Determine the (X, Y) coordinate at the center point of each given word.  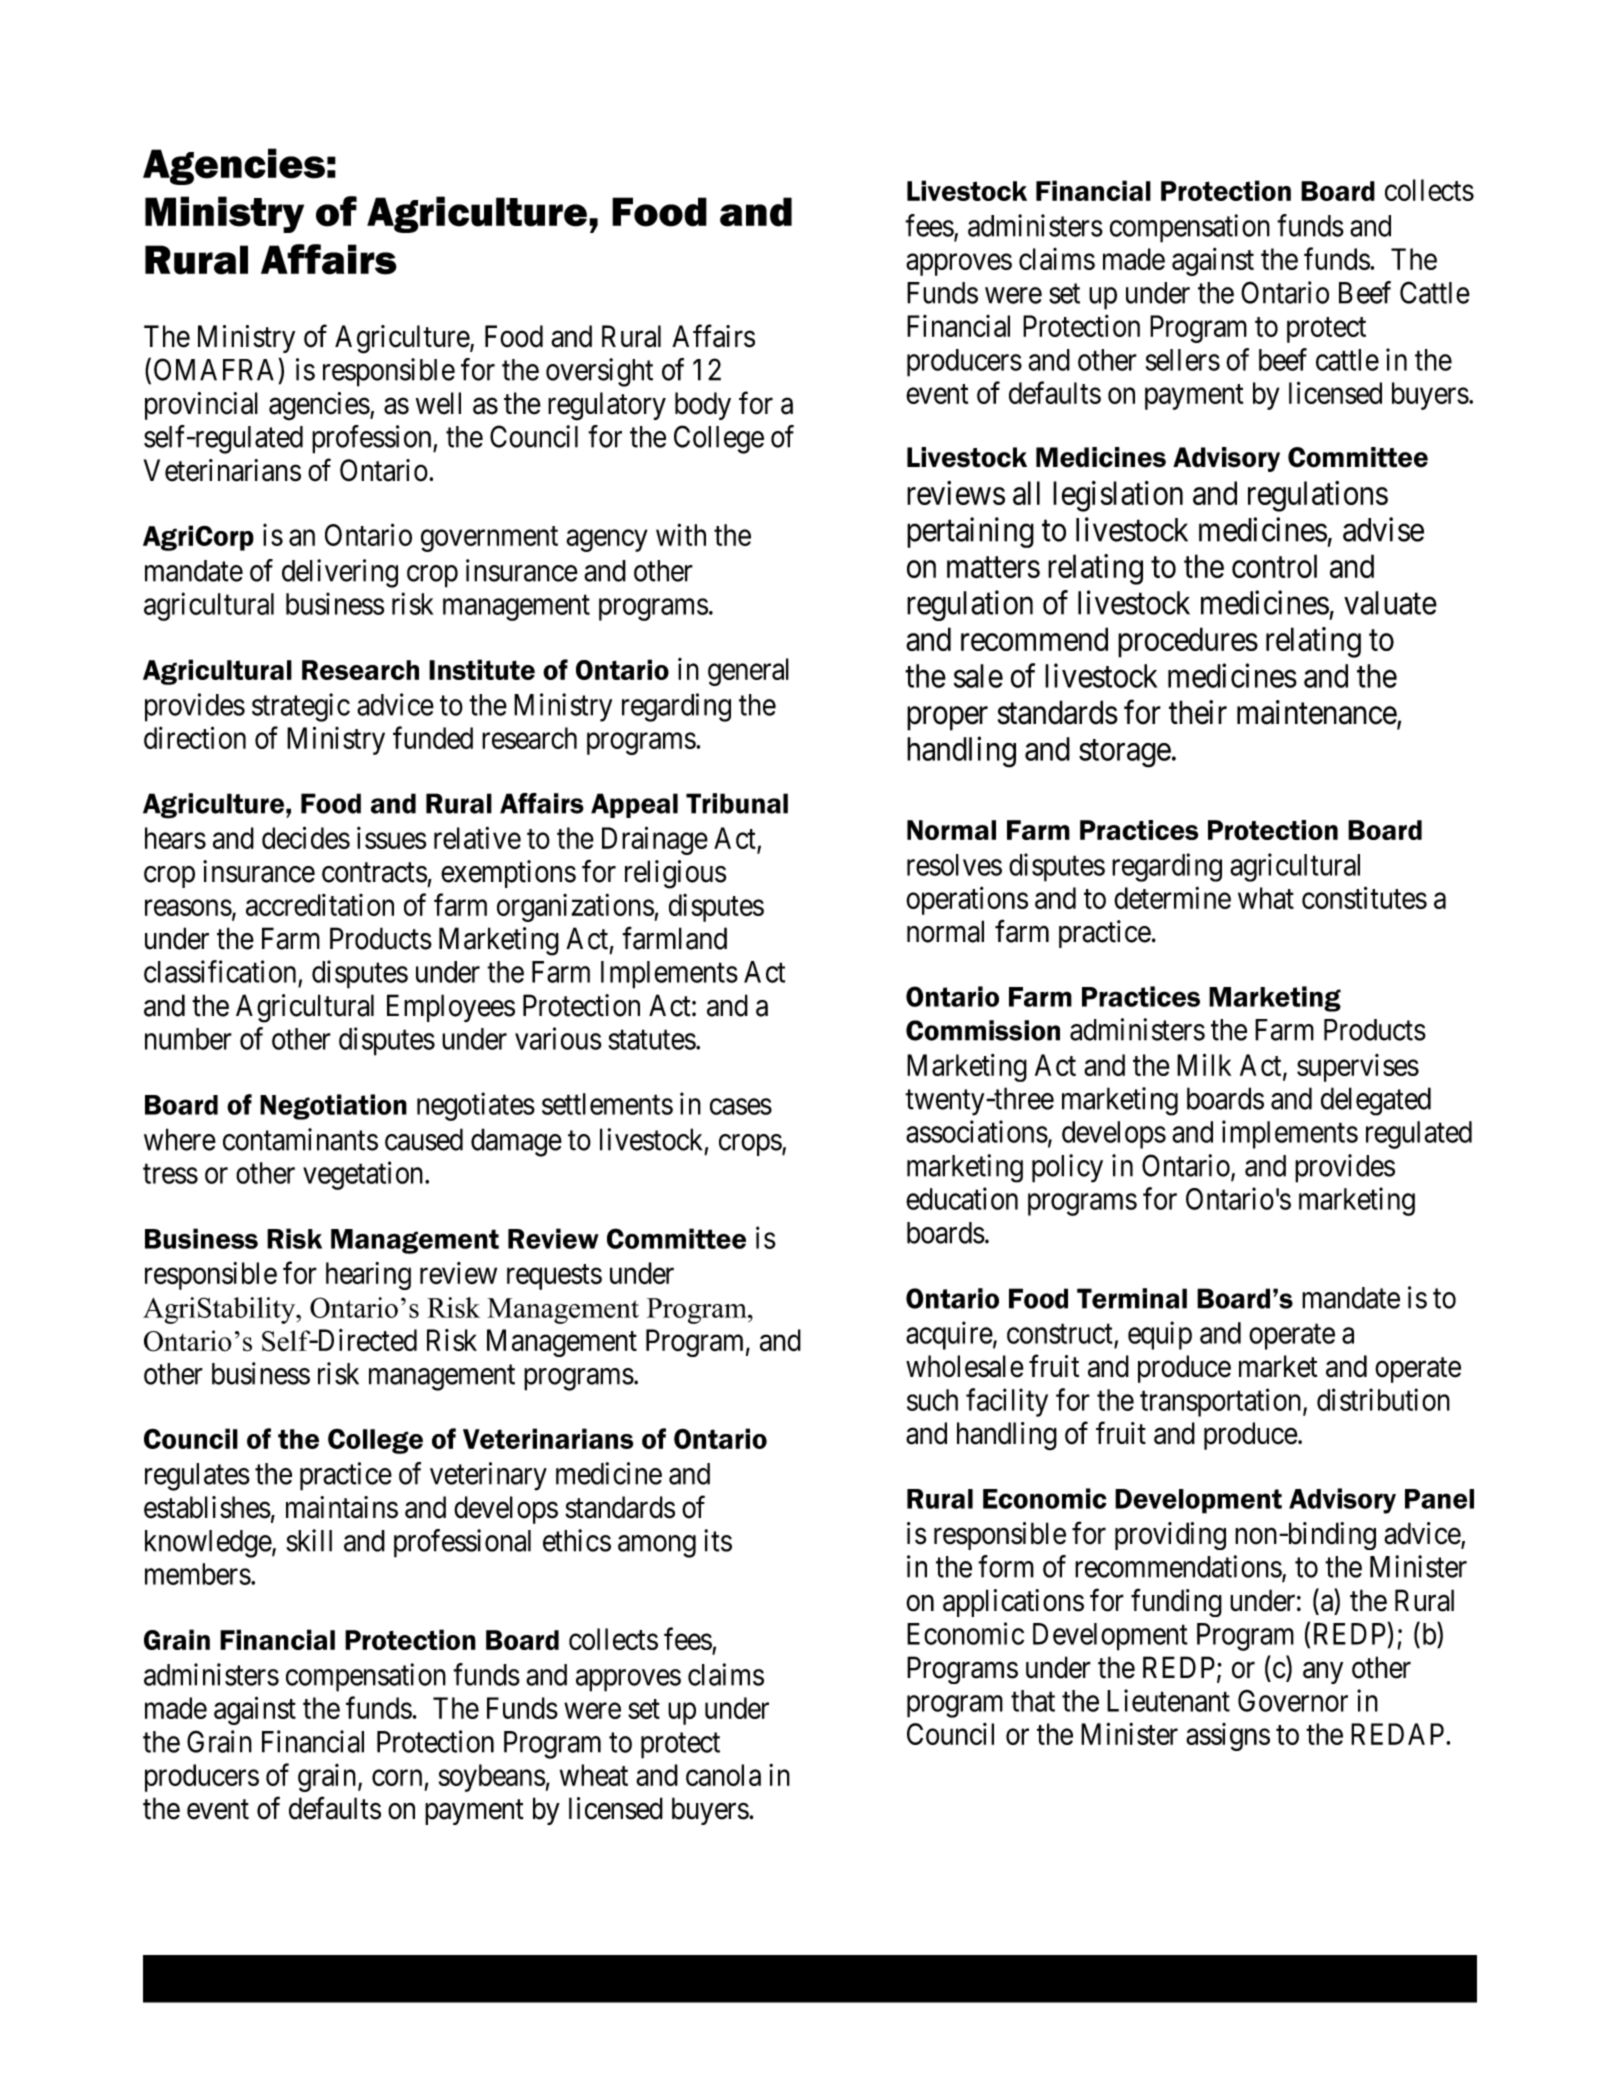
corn (397, 1778)
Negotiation (333, 1107)
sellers (1183, 360)
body (703, 406)
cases (741, 1107)
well (438, 403)
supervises (1358, 1068)
